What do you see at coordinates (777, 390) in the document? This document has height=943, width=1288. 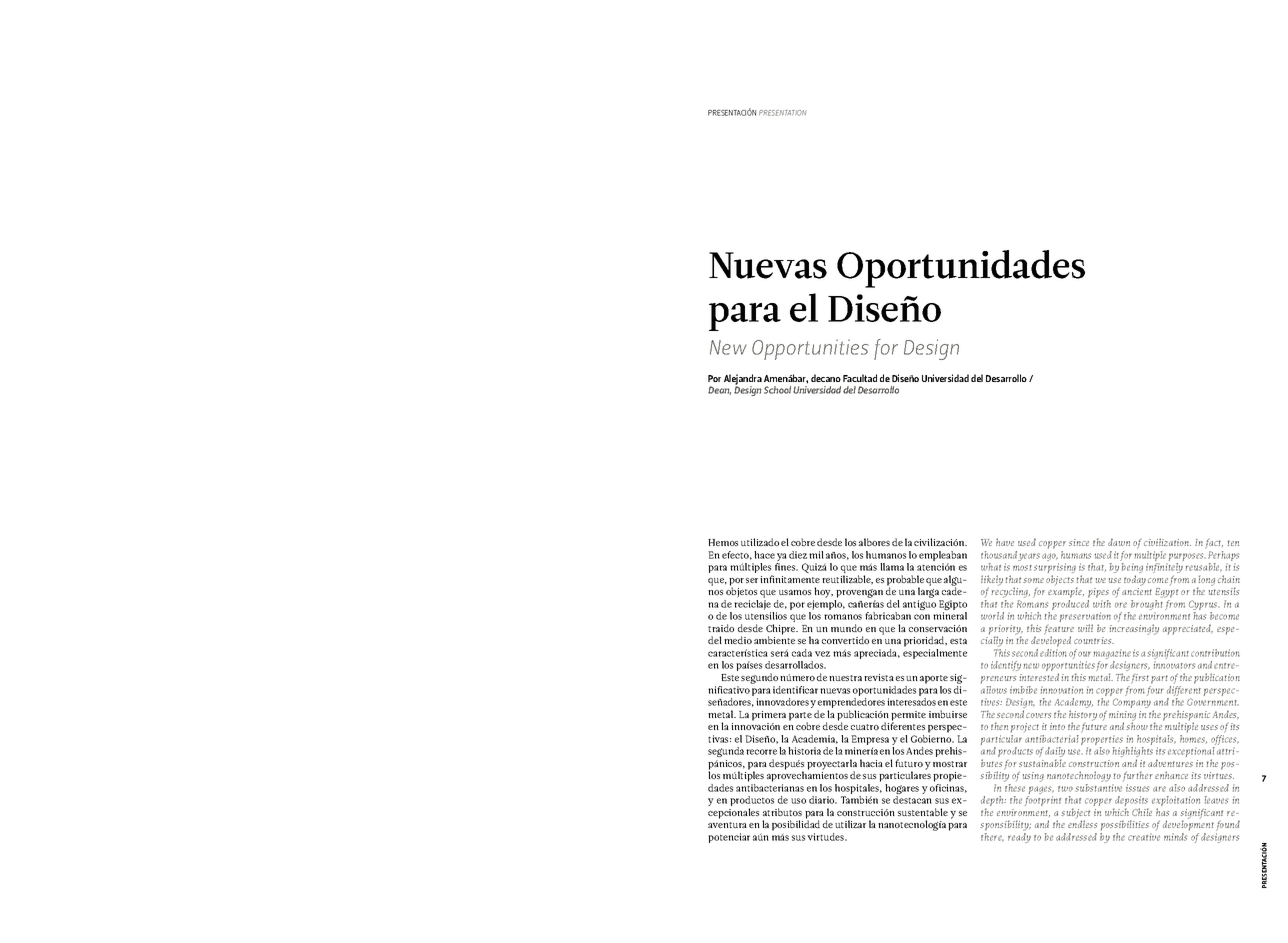 I see `School` at bounding box center [777, 390].
